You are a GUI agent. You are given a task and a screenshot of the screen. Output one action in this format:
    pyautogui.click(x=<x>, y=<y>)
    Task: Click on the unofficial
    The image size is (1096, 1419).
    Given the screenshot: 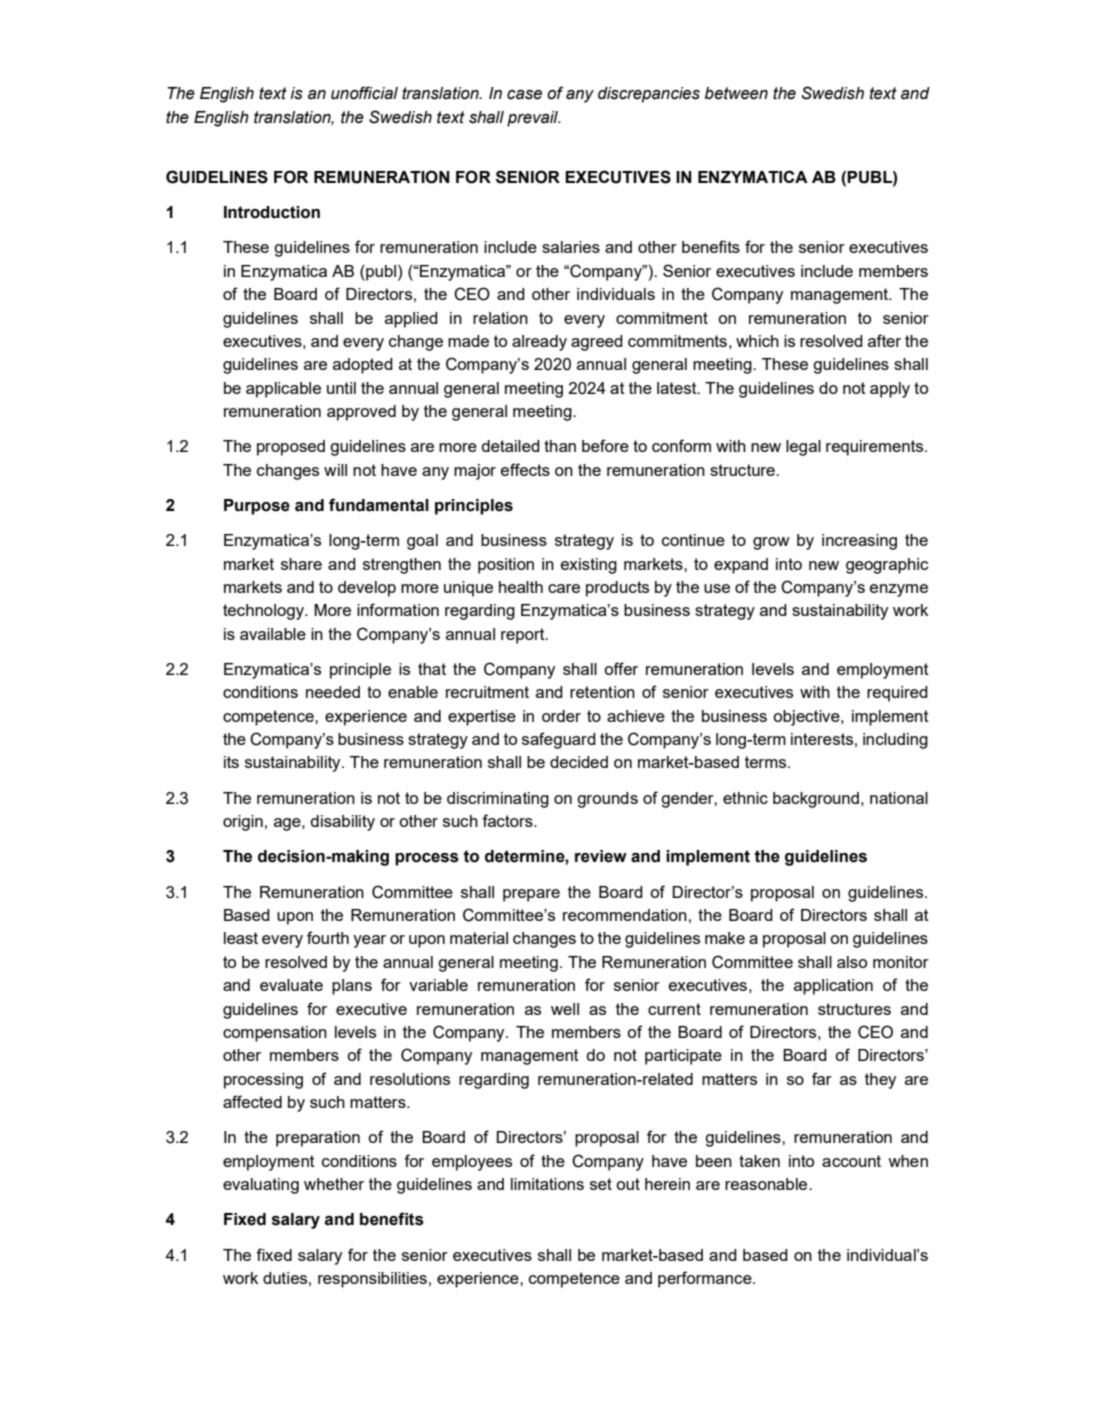 What is the action you would take?
    pyautogui.click(x=364, y=93)
